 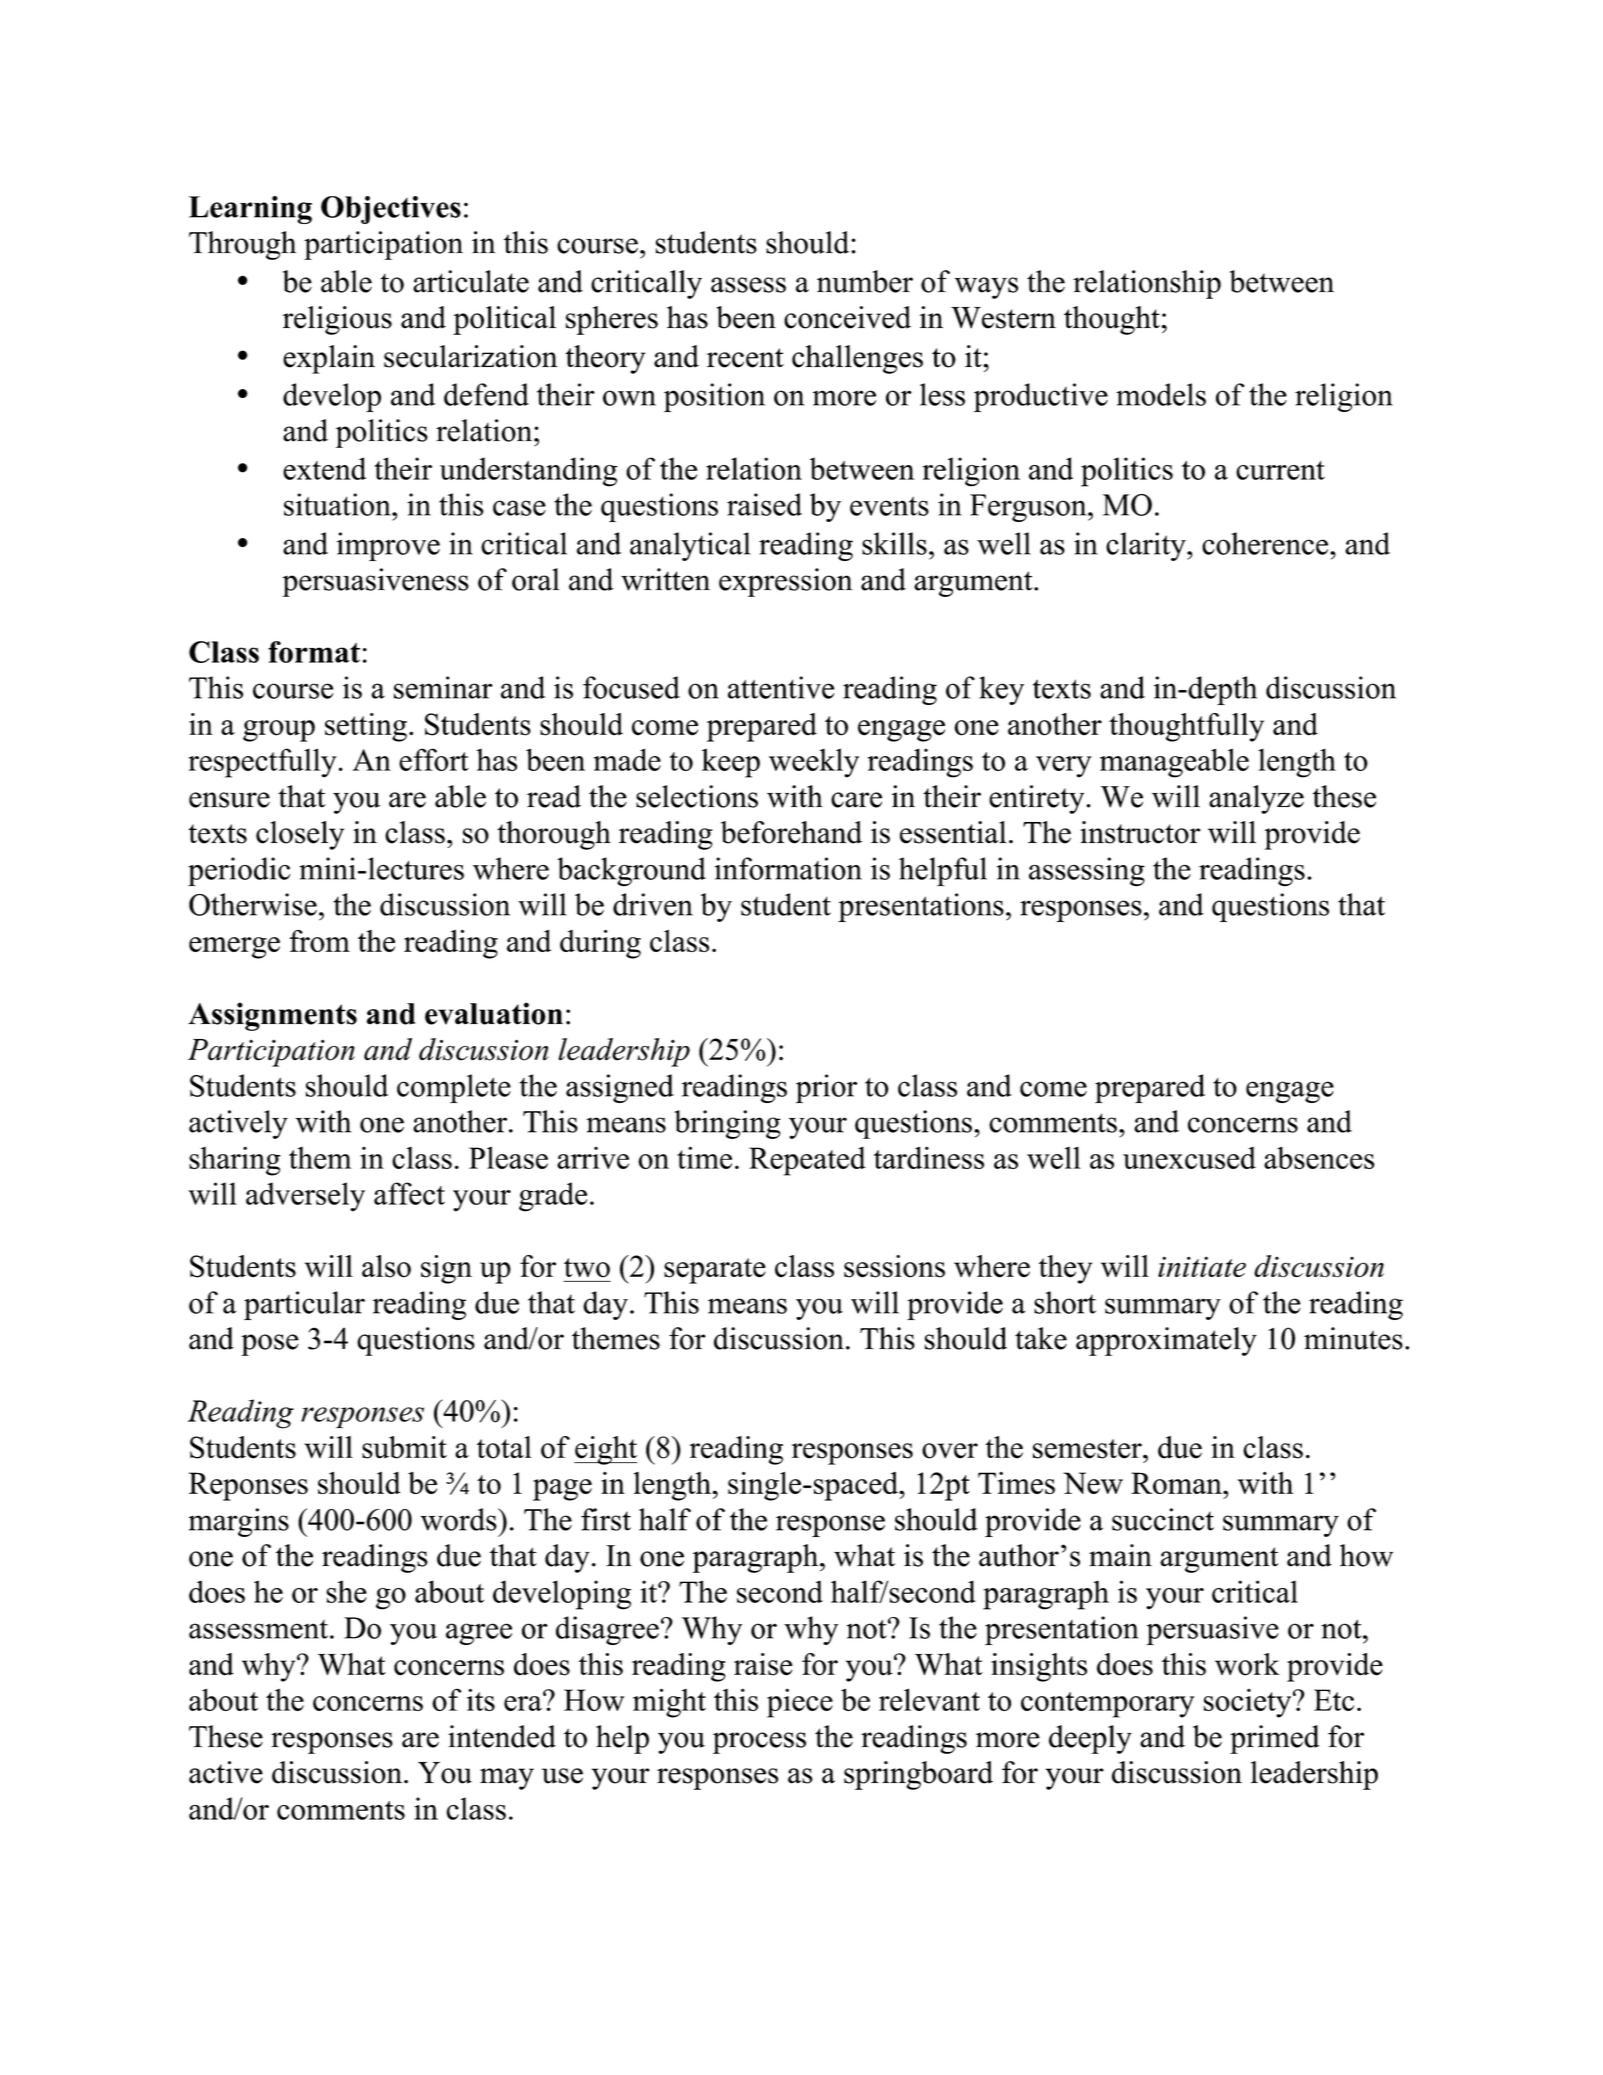 I want to click on coherence, so click(x=1266, y=543).
